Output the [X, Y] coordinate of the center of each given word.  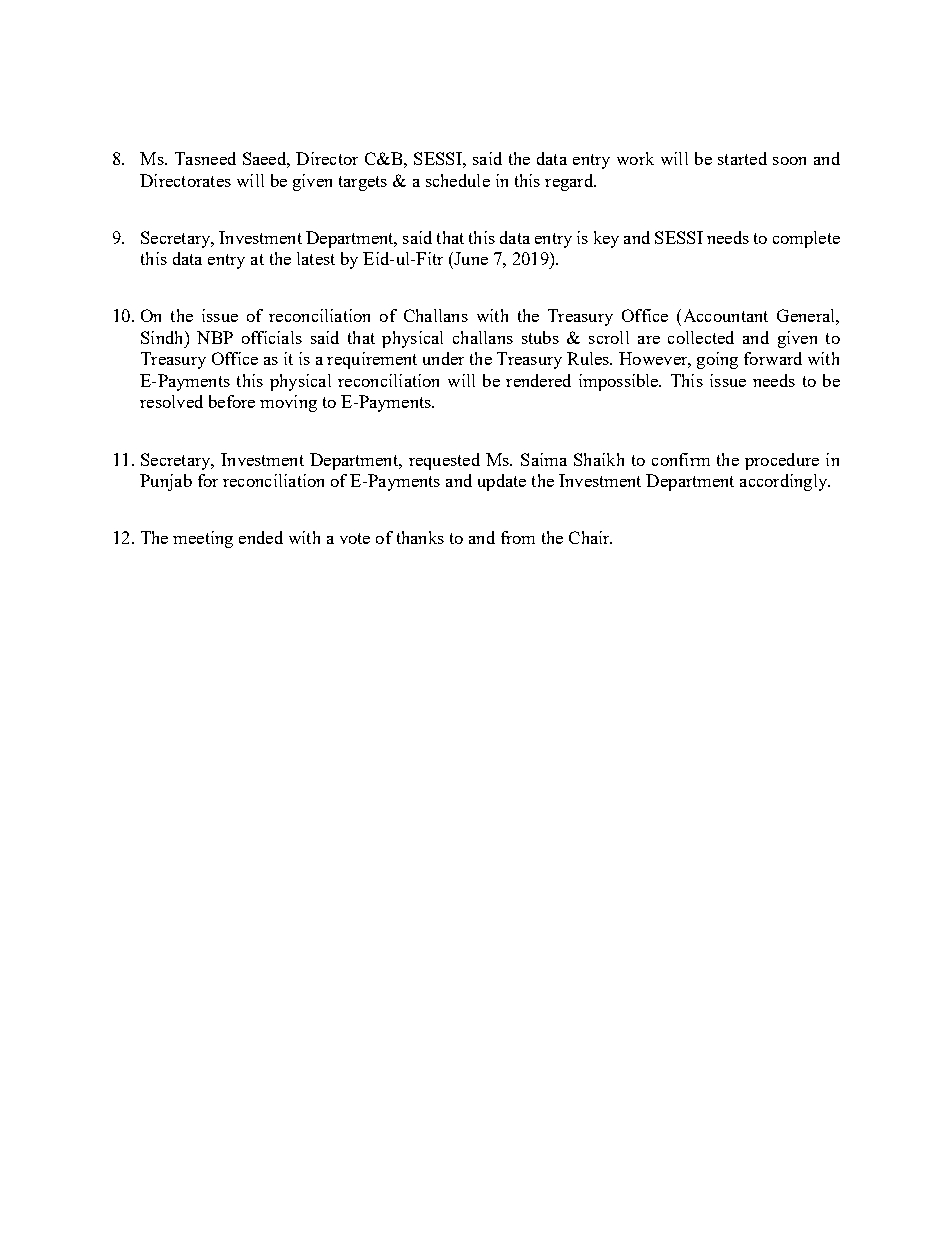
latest [316, 258]
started [742, 158]
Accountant [724, 315]
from [518, 537]
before [232, 401]
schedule [458, 180]
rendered [538, 380]
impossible [620, 382]
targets [363, 183]
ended [261, 537]
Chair [590, 537]
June [470, 258]
